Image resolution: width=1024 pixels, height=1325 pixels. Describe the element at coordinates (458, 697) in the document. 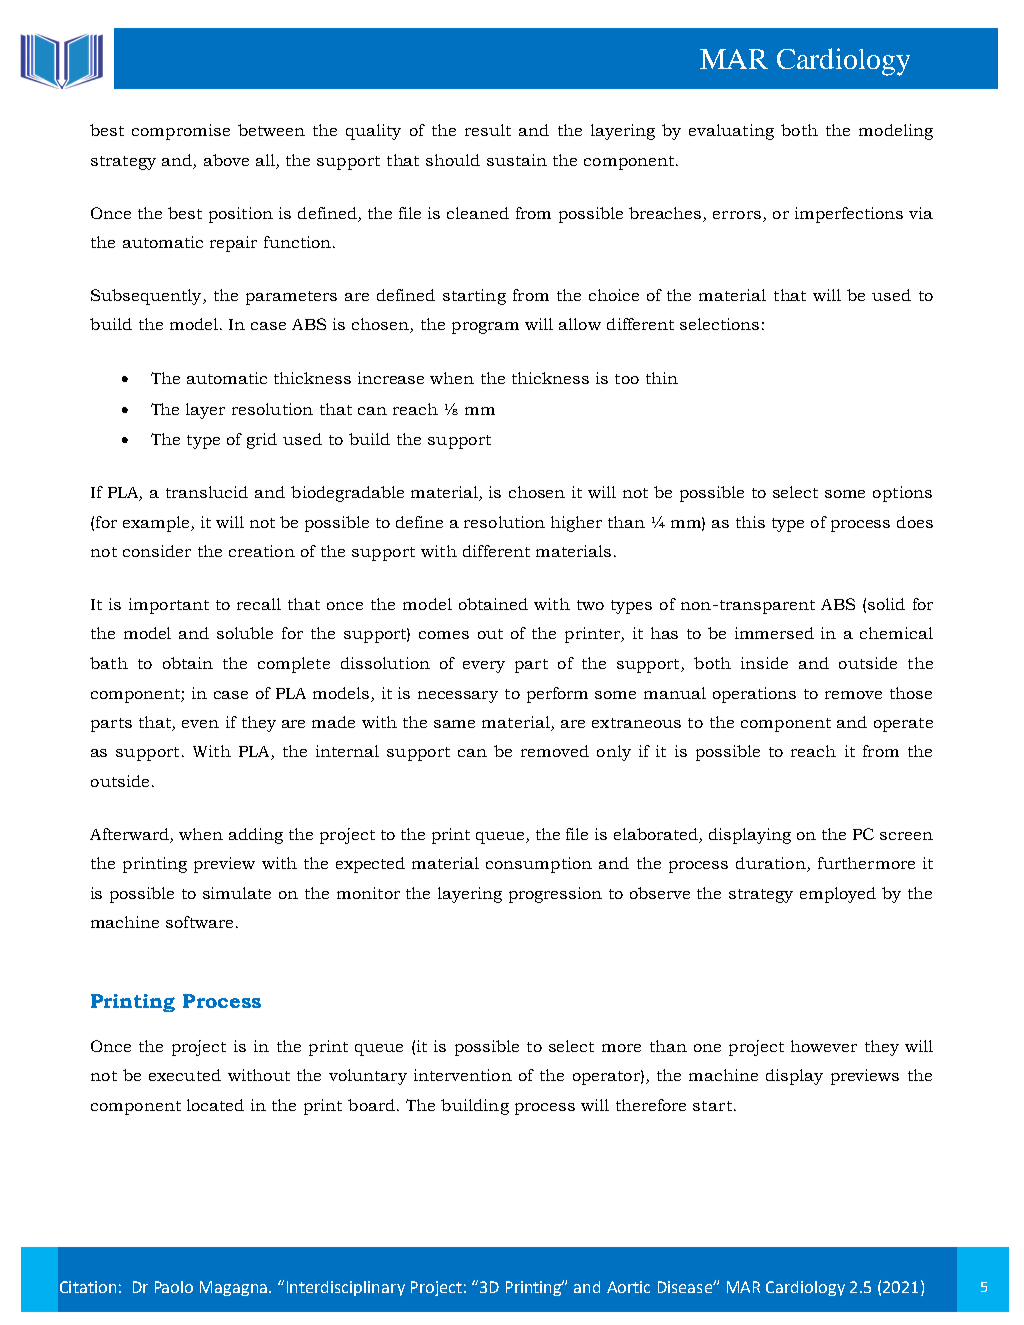

I see `necessary` at that location.
